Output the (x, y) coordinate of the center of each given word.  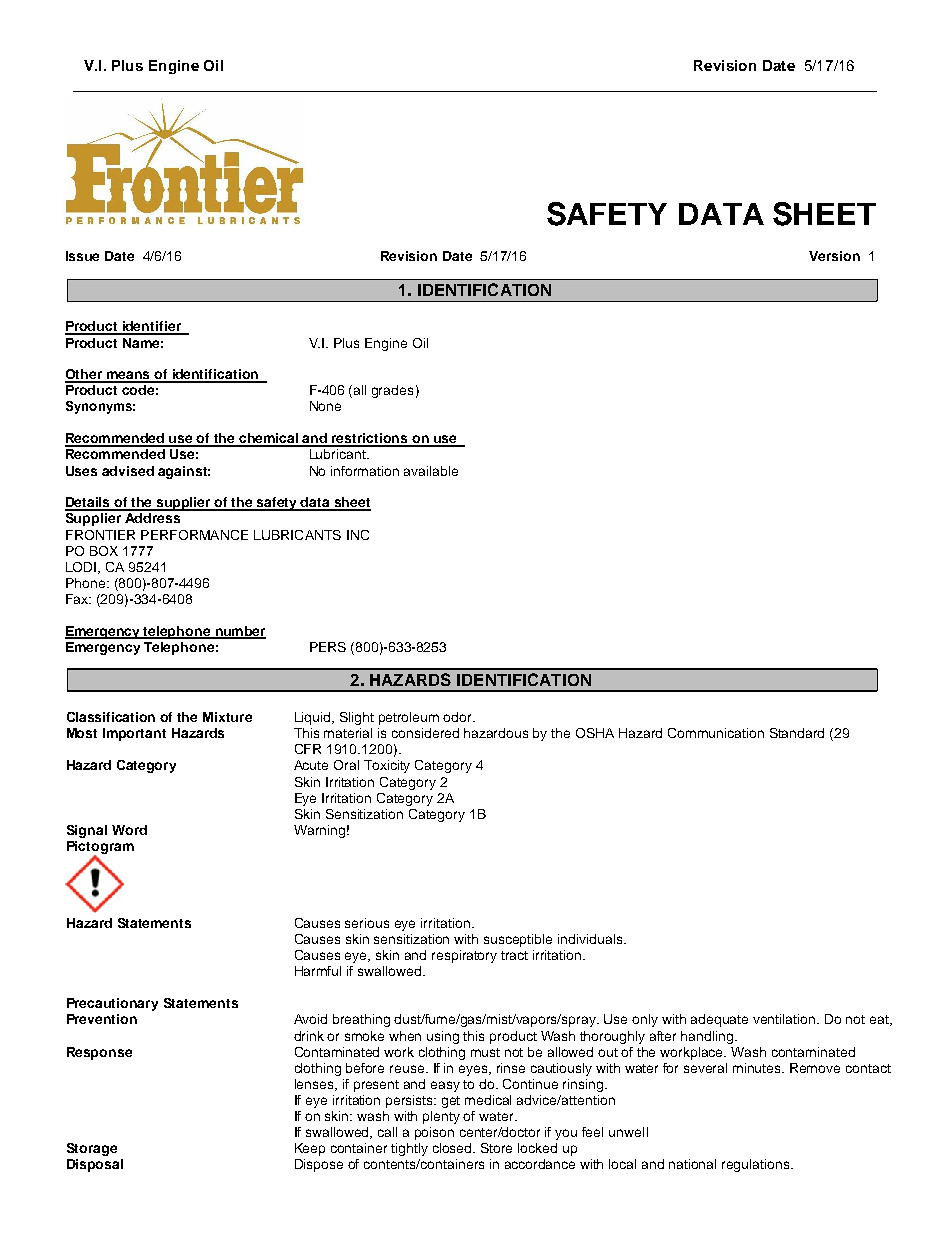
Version (834, 256)
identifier (151, 327)
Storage (92, 1149)
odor (459, 717)
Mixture (227, 717)
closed (454, 1148)
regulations (757, 1165)
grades (392, 391)
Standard (797, 733)
